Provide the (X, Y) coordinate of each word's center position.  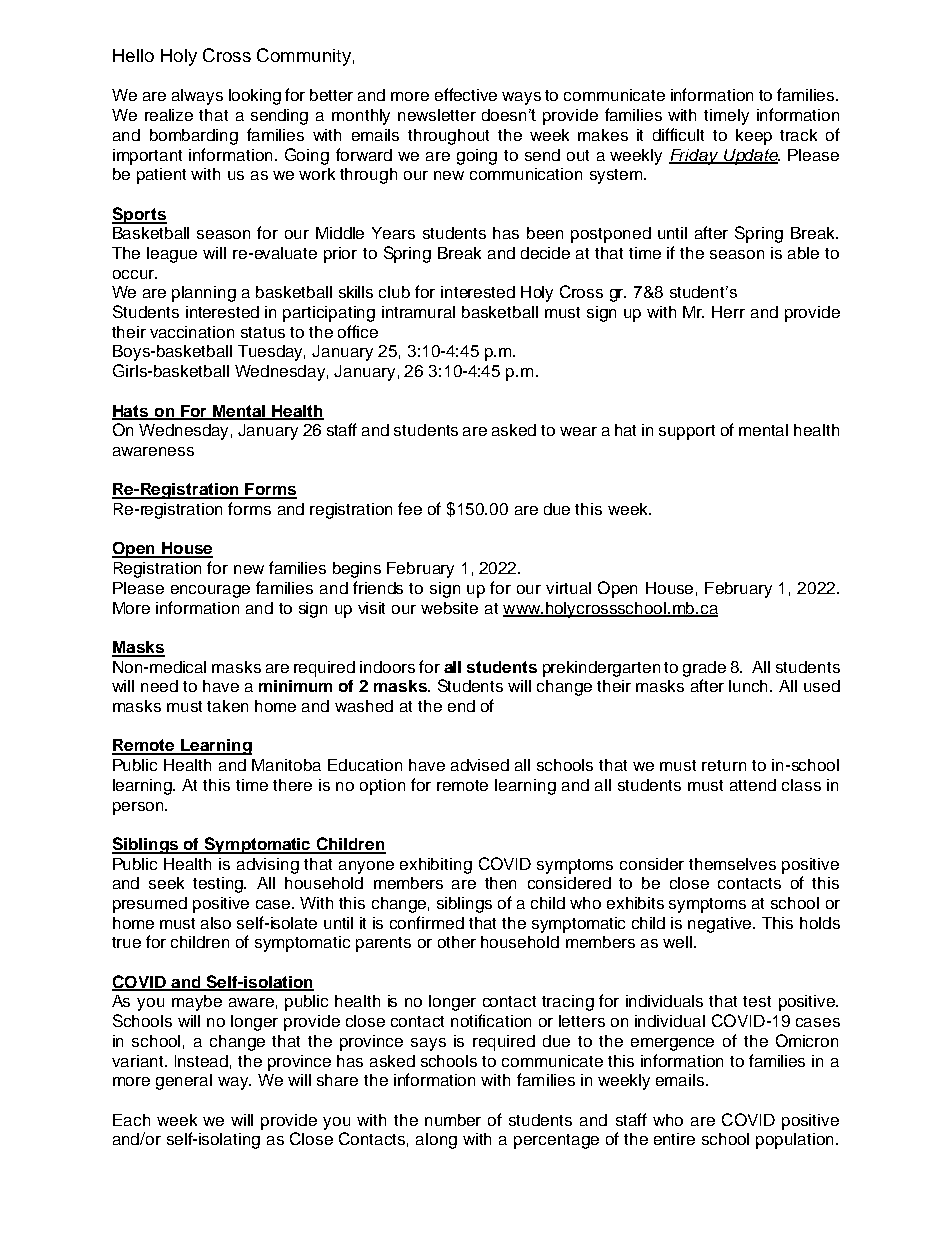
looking (255, 97)
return (724, 765)
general (184, 1082)
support (687, 432)
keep (754, 137)
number (453, 1120)
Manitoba (286, 765)
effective (466, 94)
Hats (131, 412)
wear (578, 431)
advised (480, 765)
